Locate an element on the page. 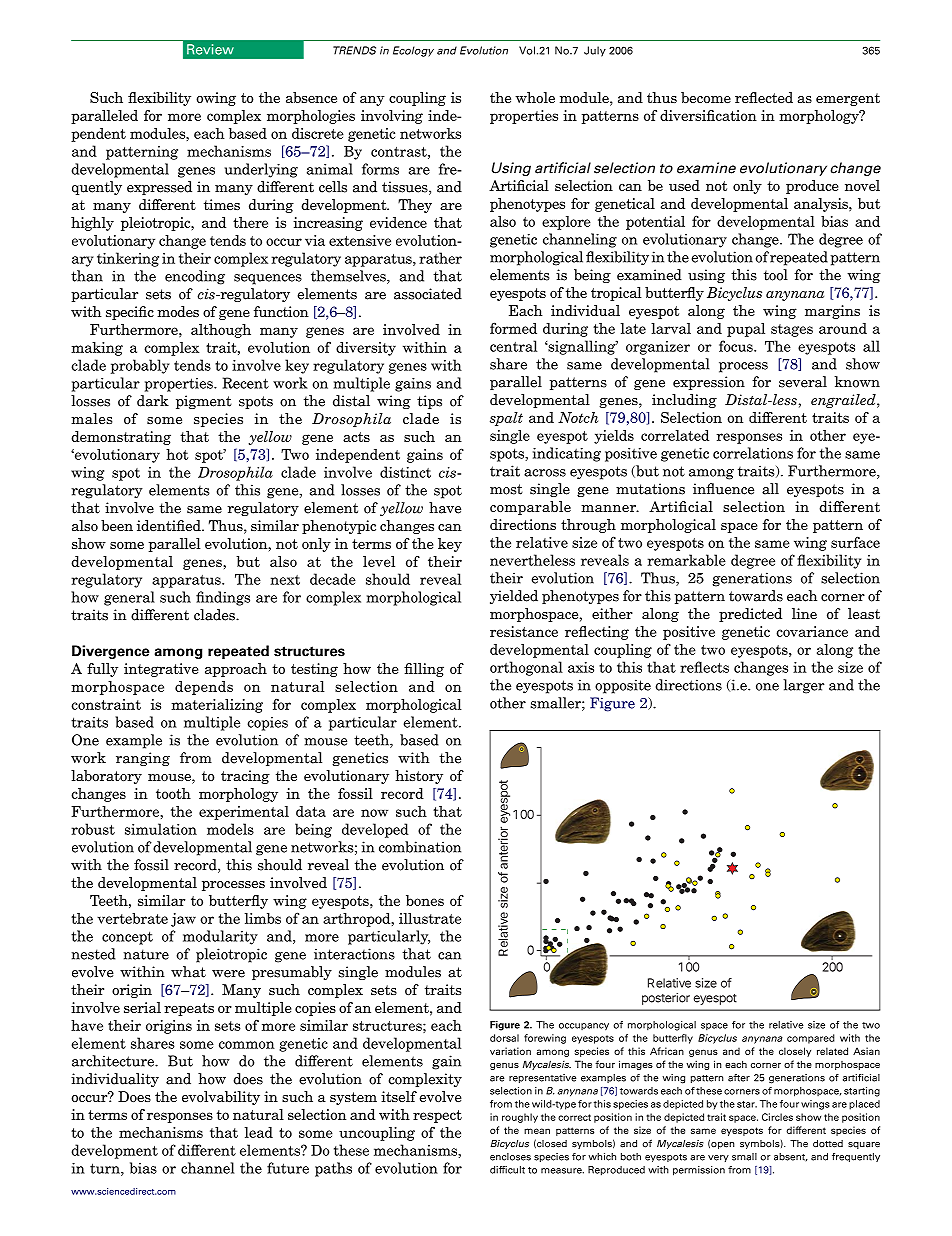 Image resolution: width=952 pixels, height=1236 pixels. whole is located at coordinates (535, 97).
